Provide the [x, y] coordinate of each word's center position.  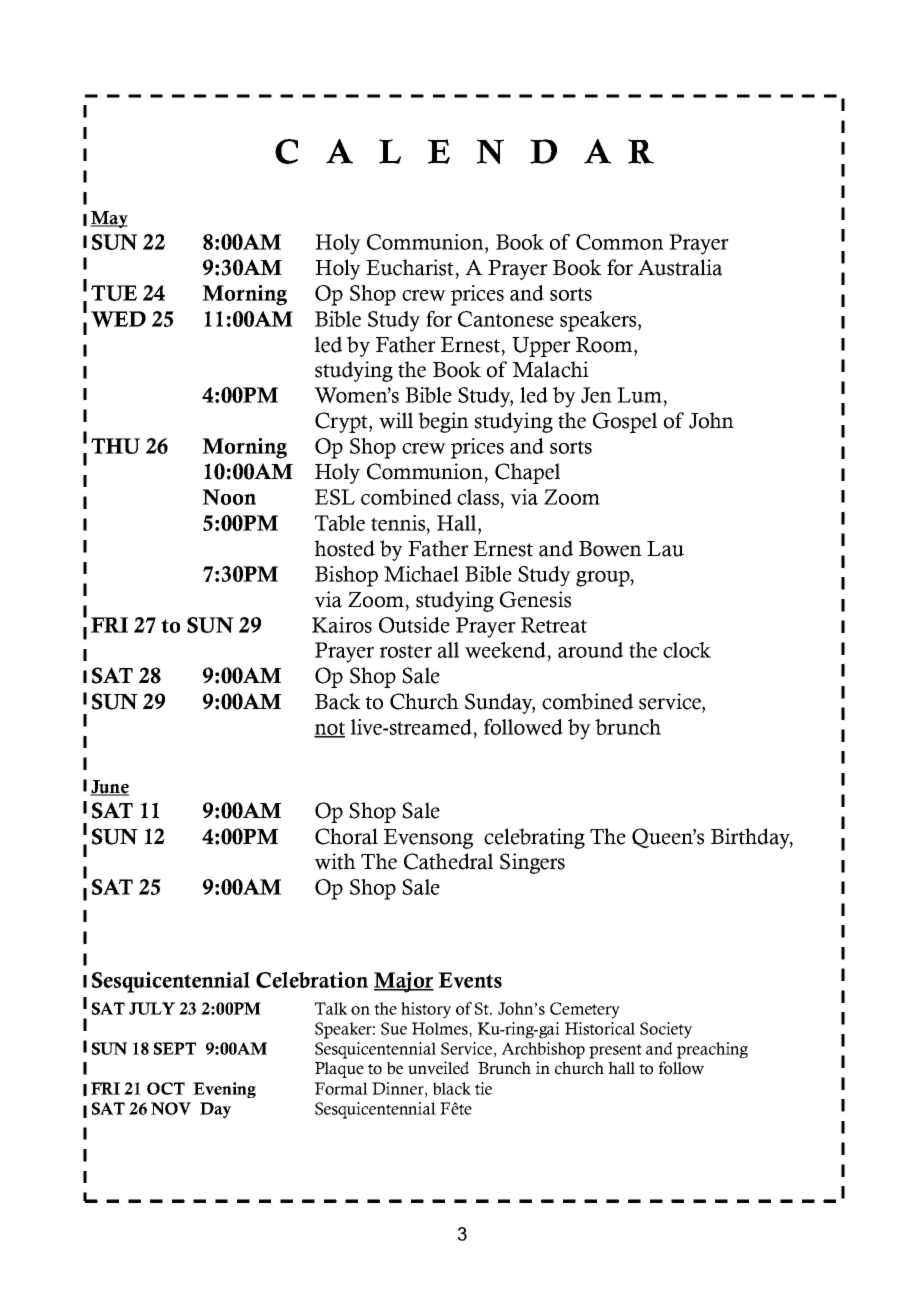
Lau [665, 549]
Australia [680, 267]
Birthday [752, 838]
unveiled [438, 1068]
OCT [166, 1088]
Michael [421, 574]
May [109, 219]
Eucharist [411, 267]
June [109, 788]
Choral [346, 836]
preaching [712, 1050]
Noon [229, 497]
